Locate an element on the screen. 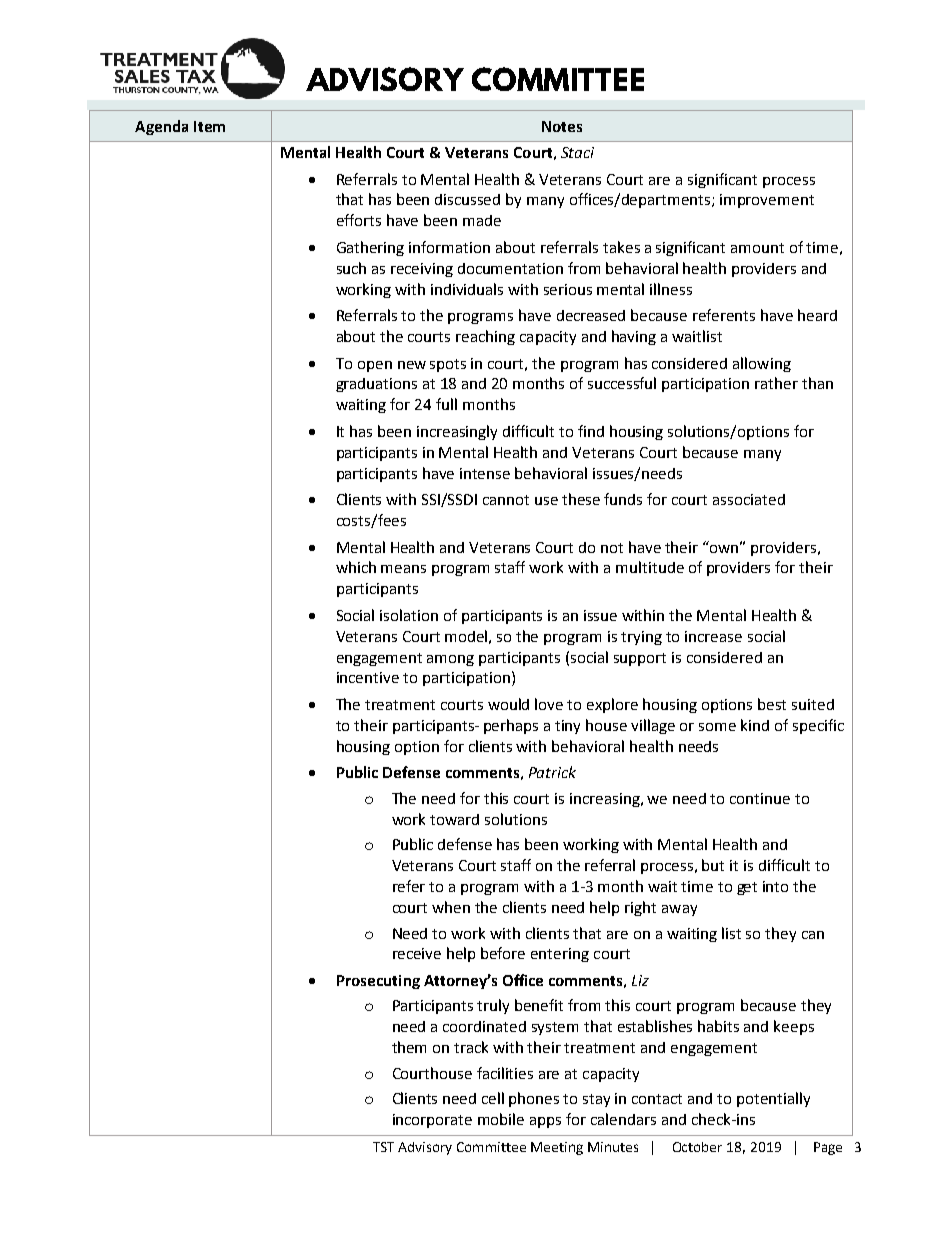 This screenshot has height=1233, width=952. associated is located at coordinates (749, 499).
